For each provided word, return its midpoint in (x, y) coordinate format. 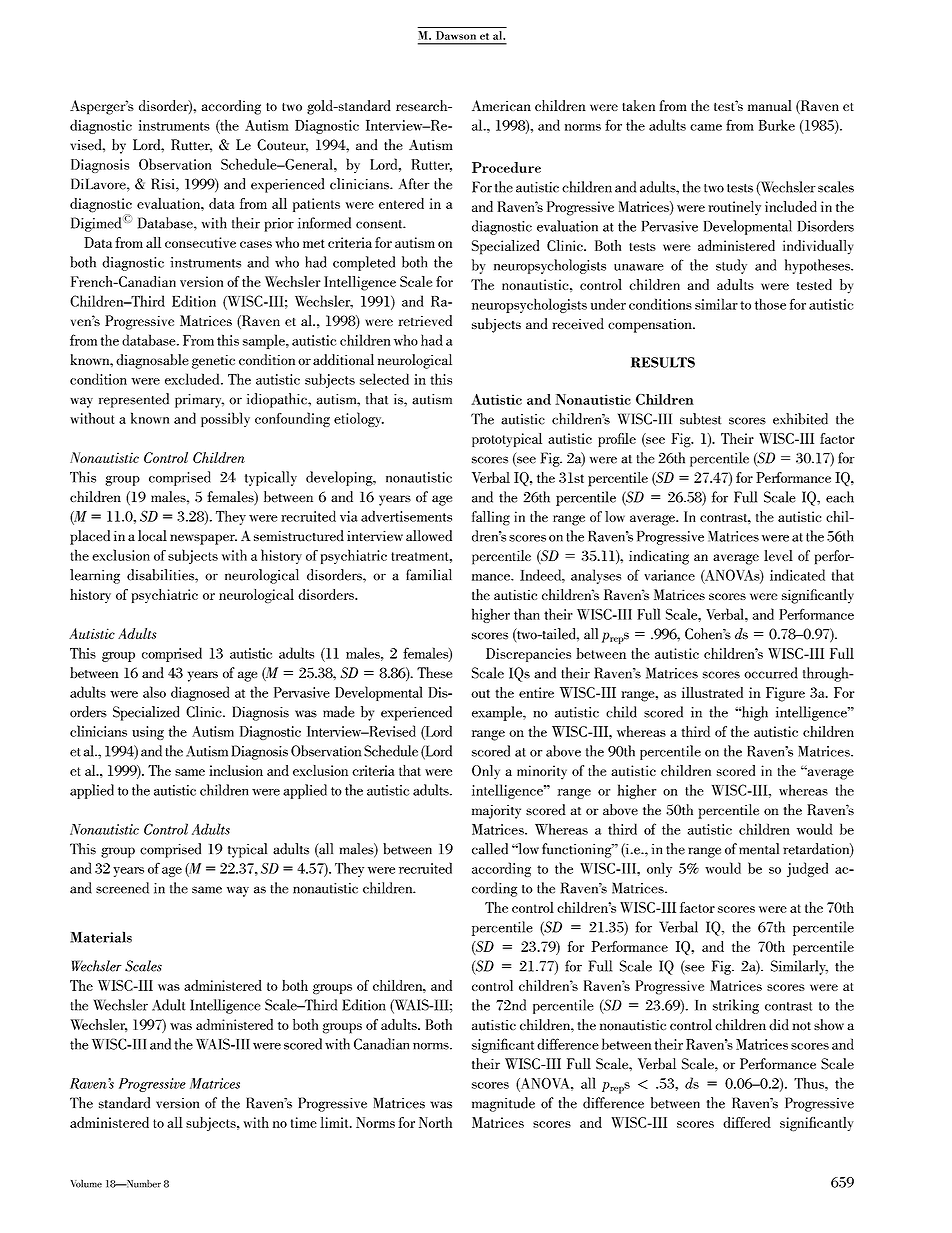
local (152, 536)
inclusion (236, 770)
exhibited (800, 419)
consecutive (200, 242)
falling (491, 518)
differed (747, 1122)
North (435, 1122)
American (501, 105)
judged (807, 869)
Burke (777, 125)
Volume (86, 1183)
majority (496, 811)
